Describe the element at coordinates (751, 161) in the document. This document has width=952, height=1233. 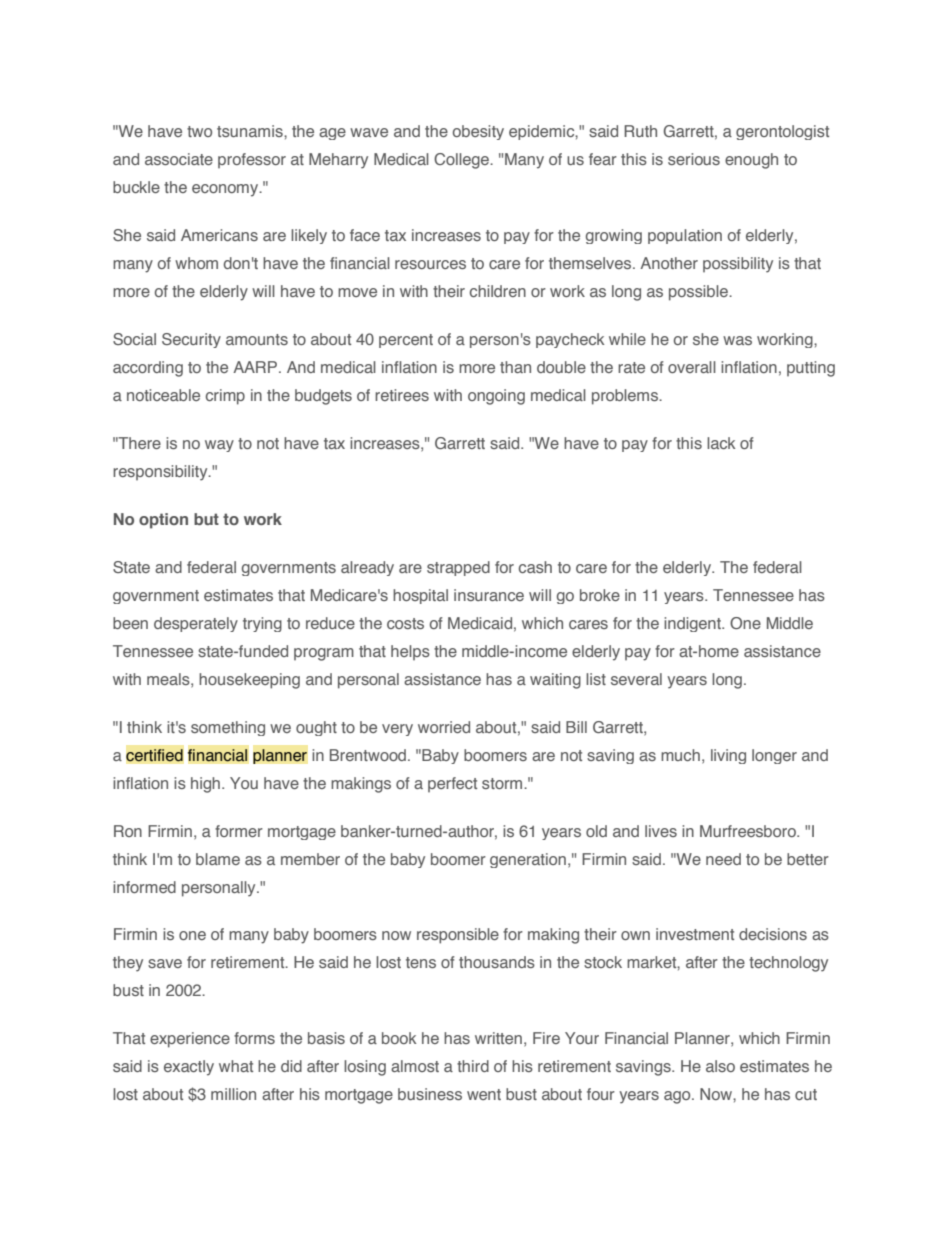
I see `enough` at that location.
